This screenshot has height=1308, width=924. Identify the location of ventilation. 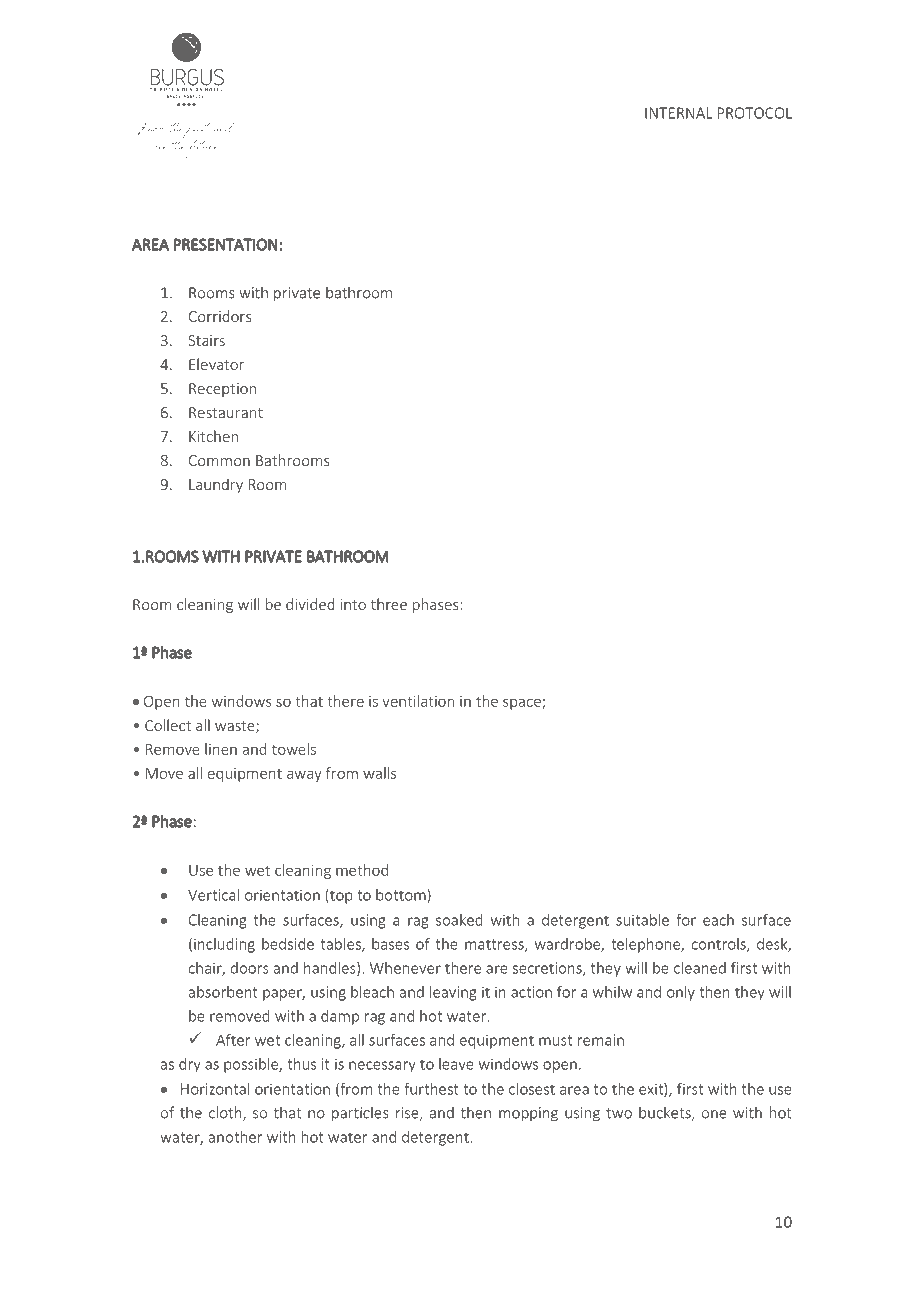
(418, 701).
